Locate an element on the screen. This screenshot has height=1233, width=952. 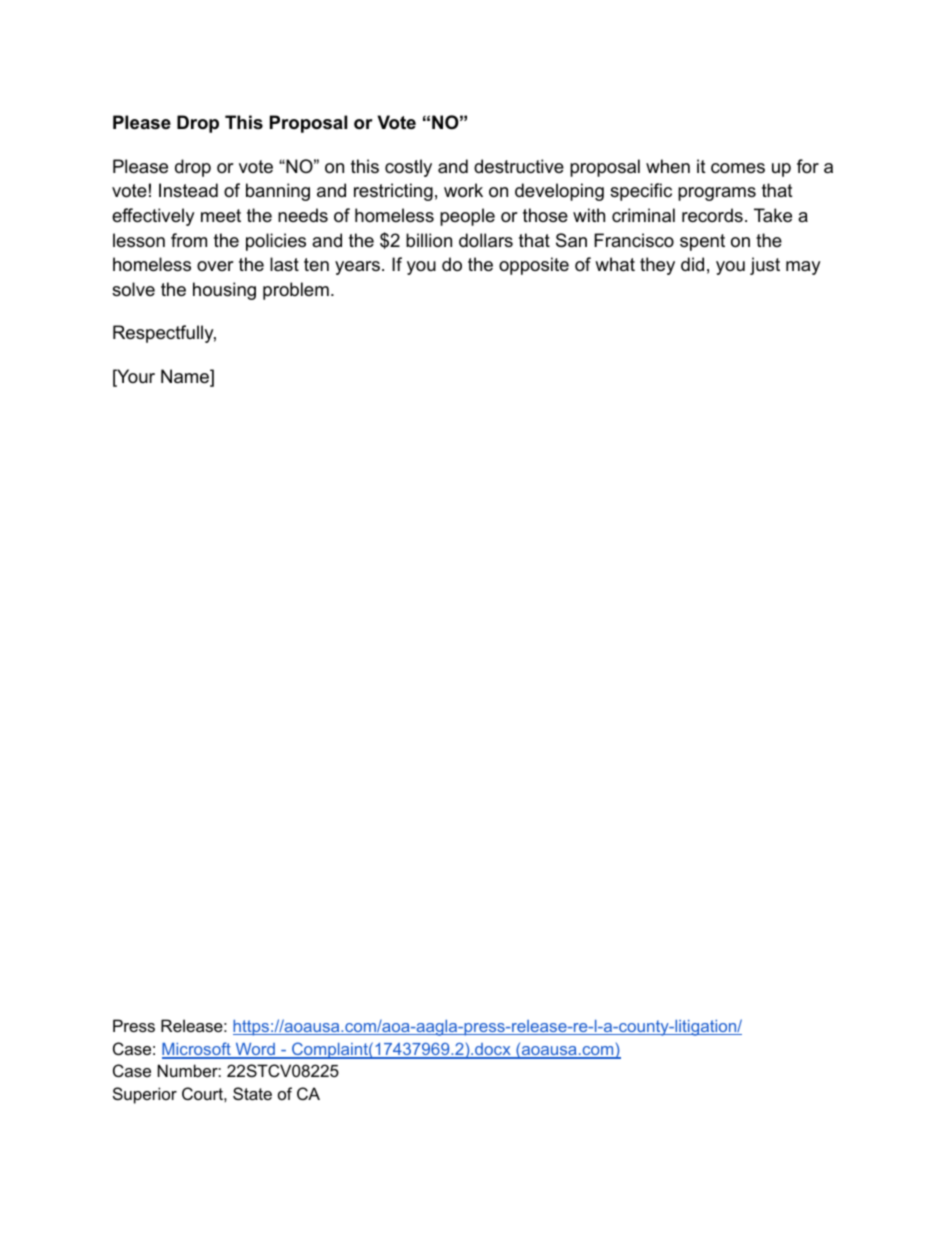
housing is located at coordinates (224, 291).
